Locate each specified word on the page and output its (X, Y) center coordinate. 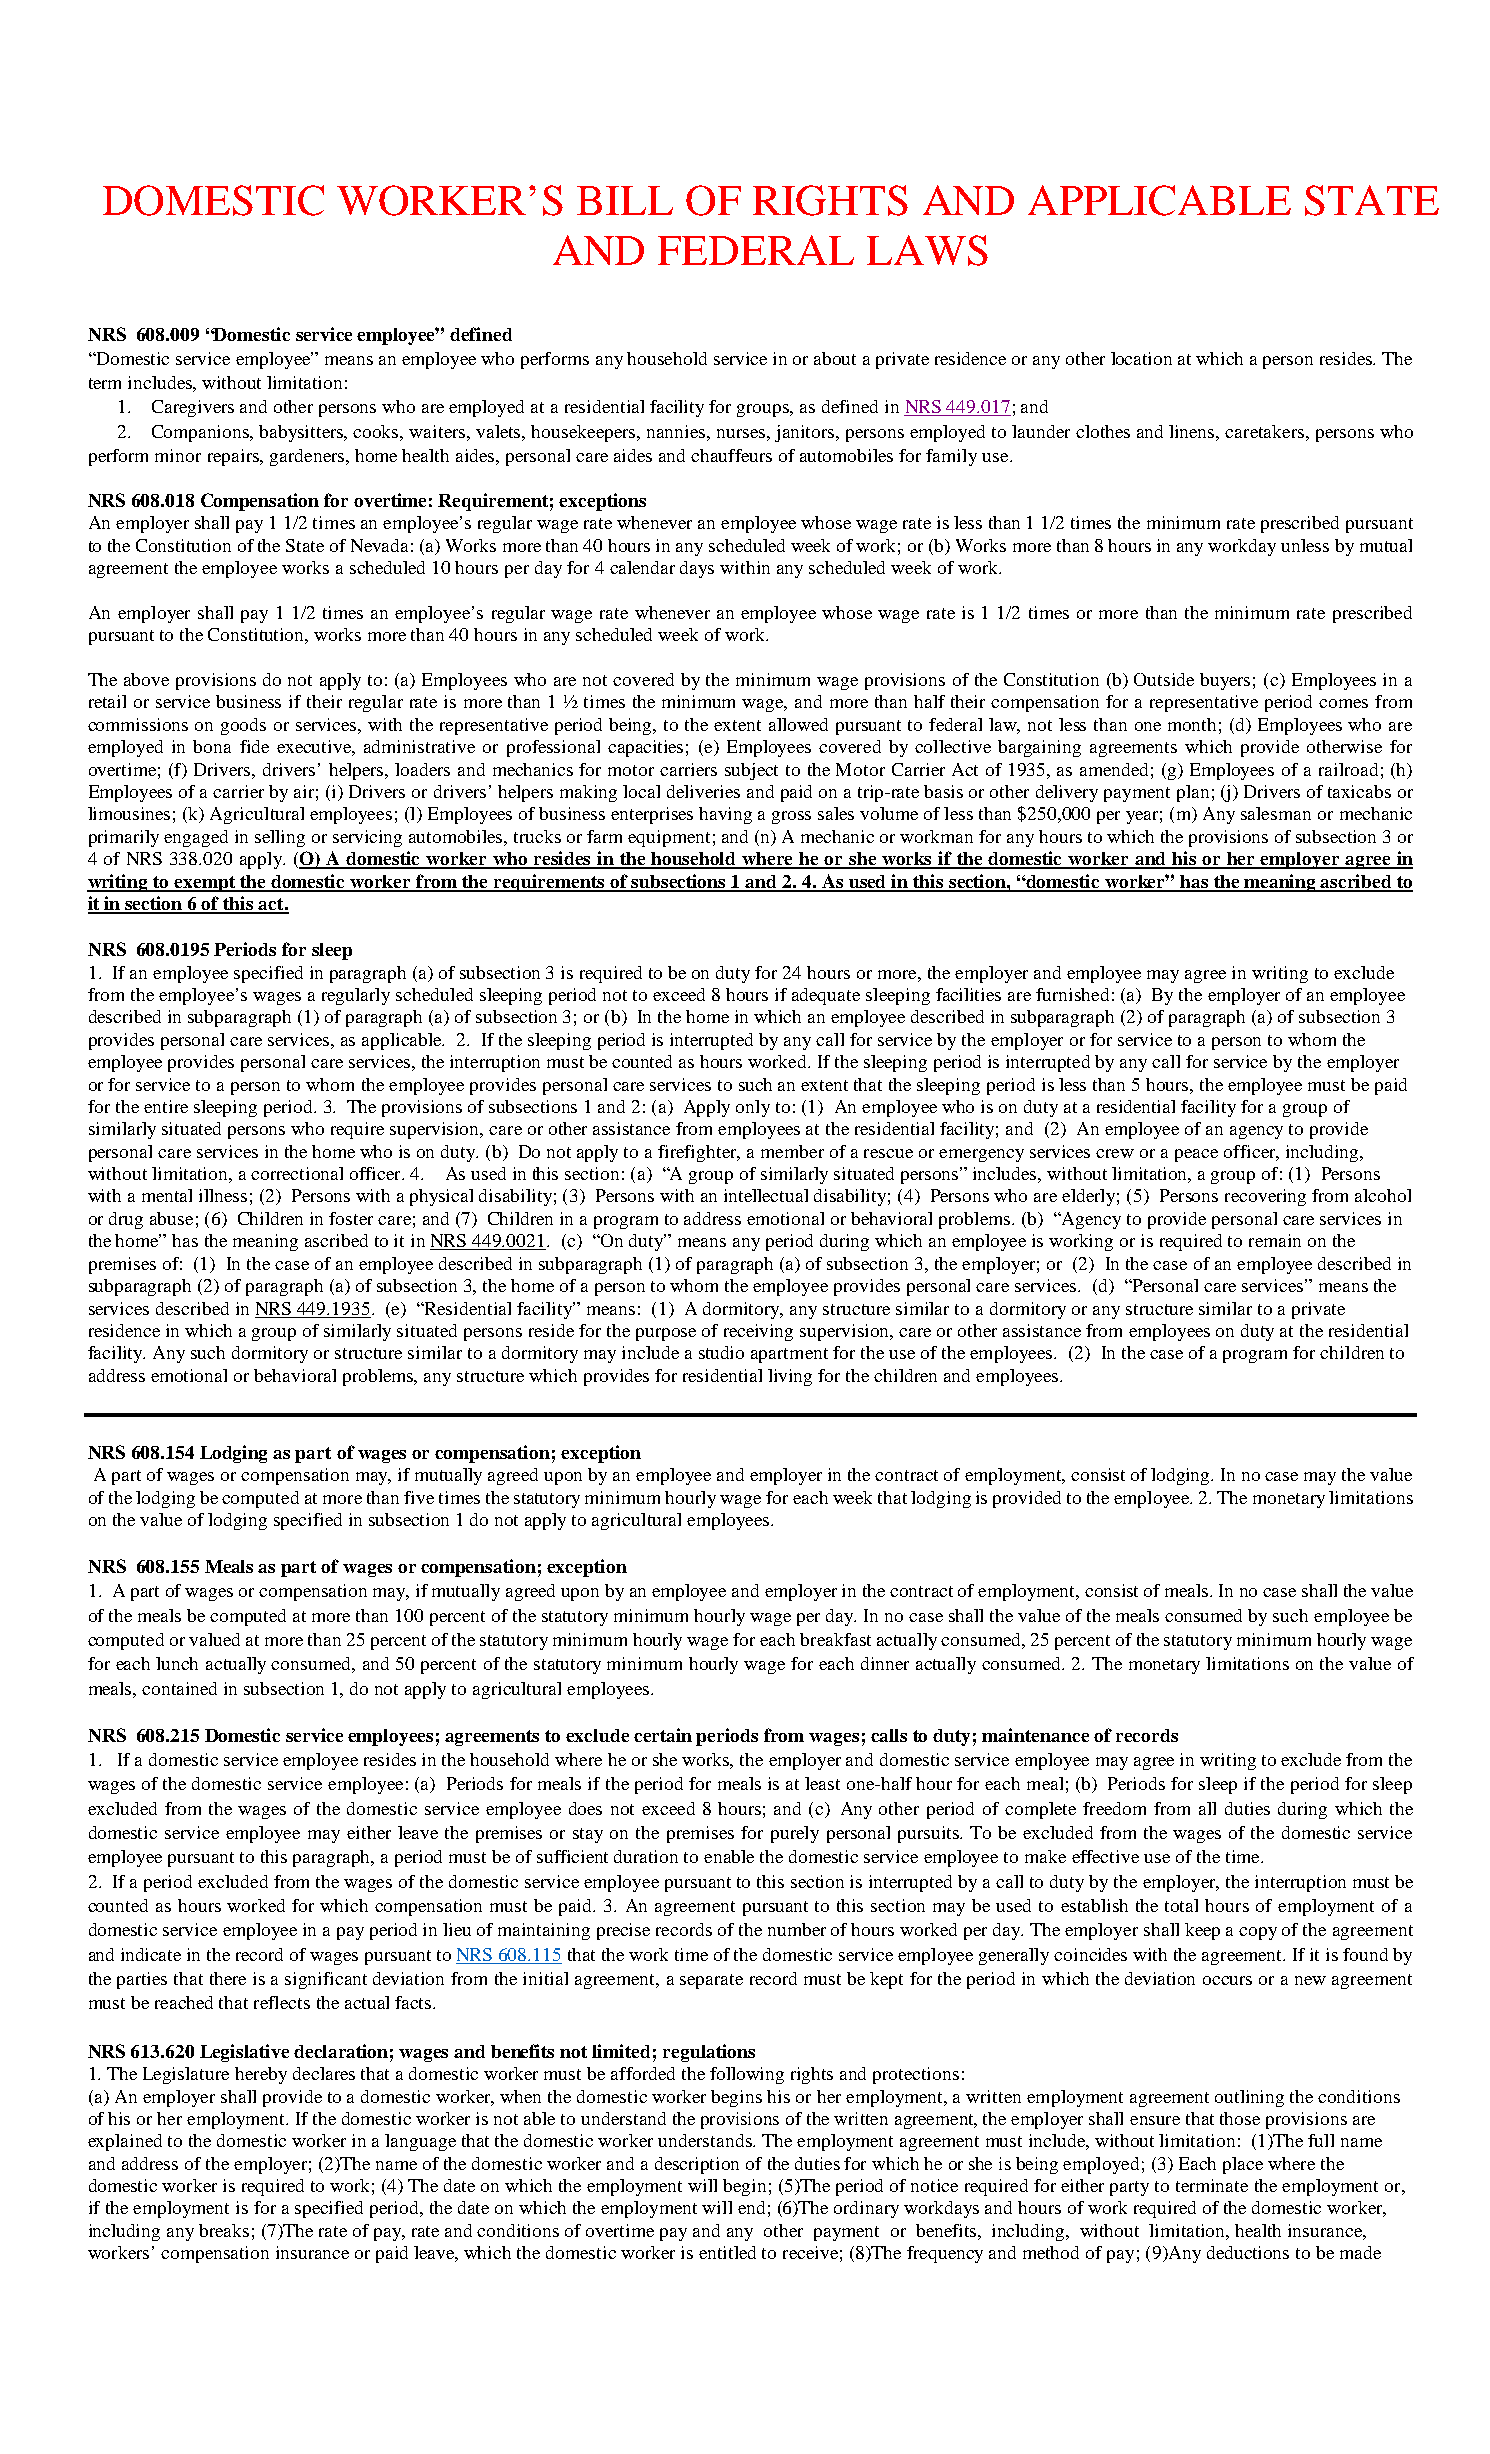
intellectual (766, 1195)
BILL (625, 200)
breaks (224, 2230)
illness (223, 1195)
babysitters (302, 433)
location (1141, 358)
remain (1275, 1240)
